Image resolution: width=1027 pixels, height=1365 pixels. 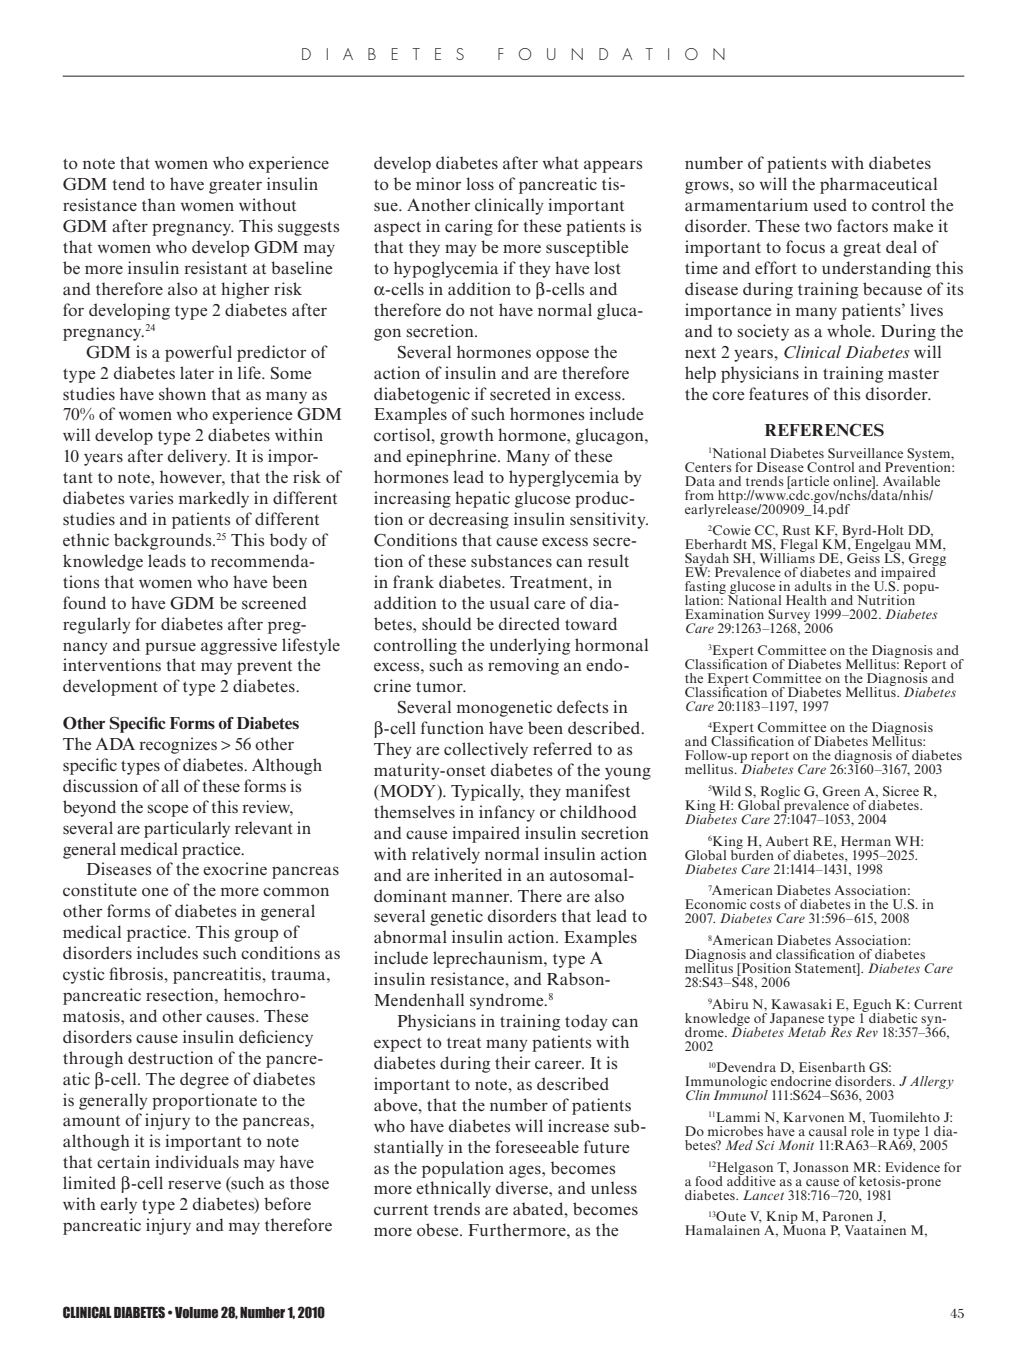 I want to click on costs, so click(x=765, y=905).
